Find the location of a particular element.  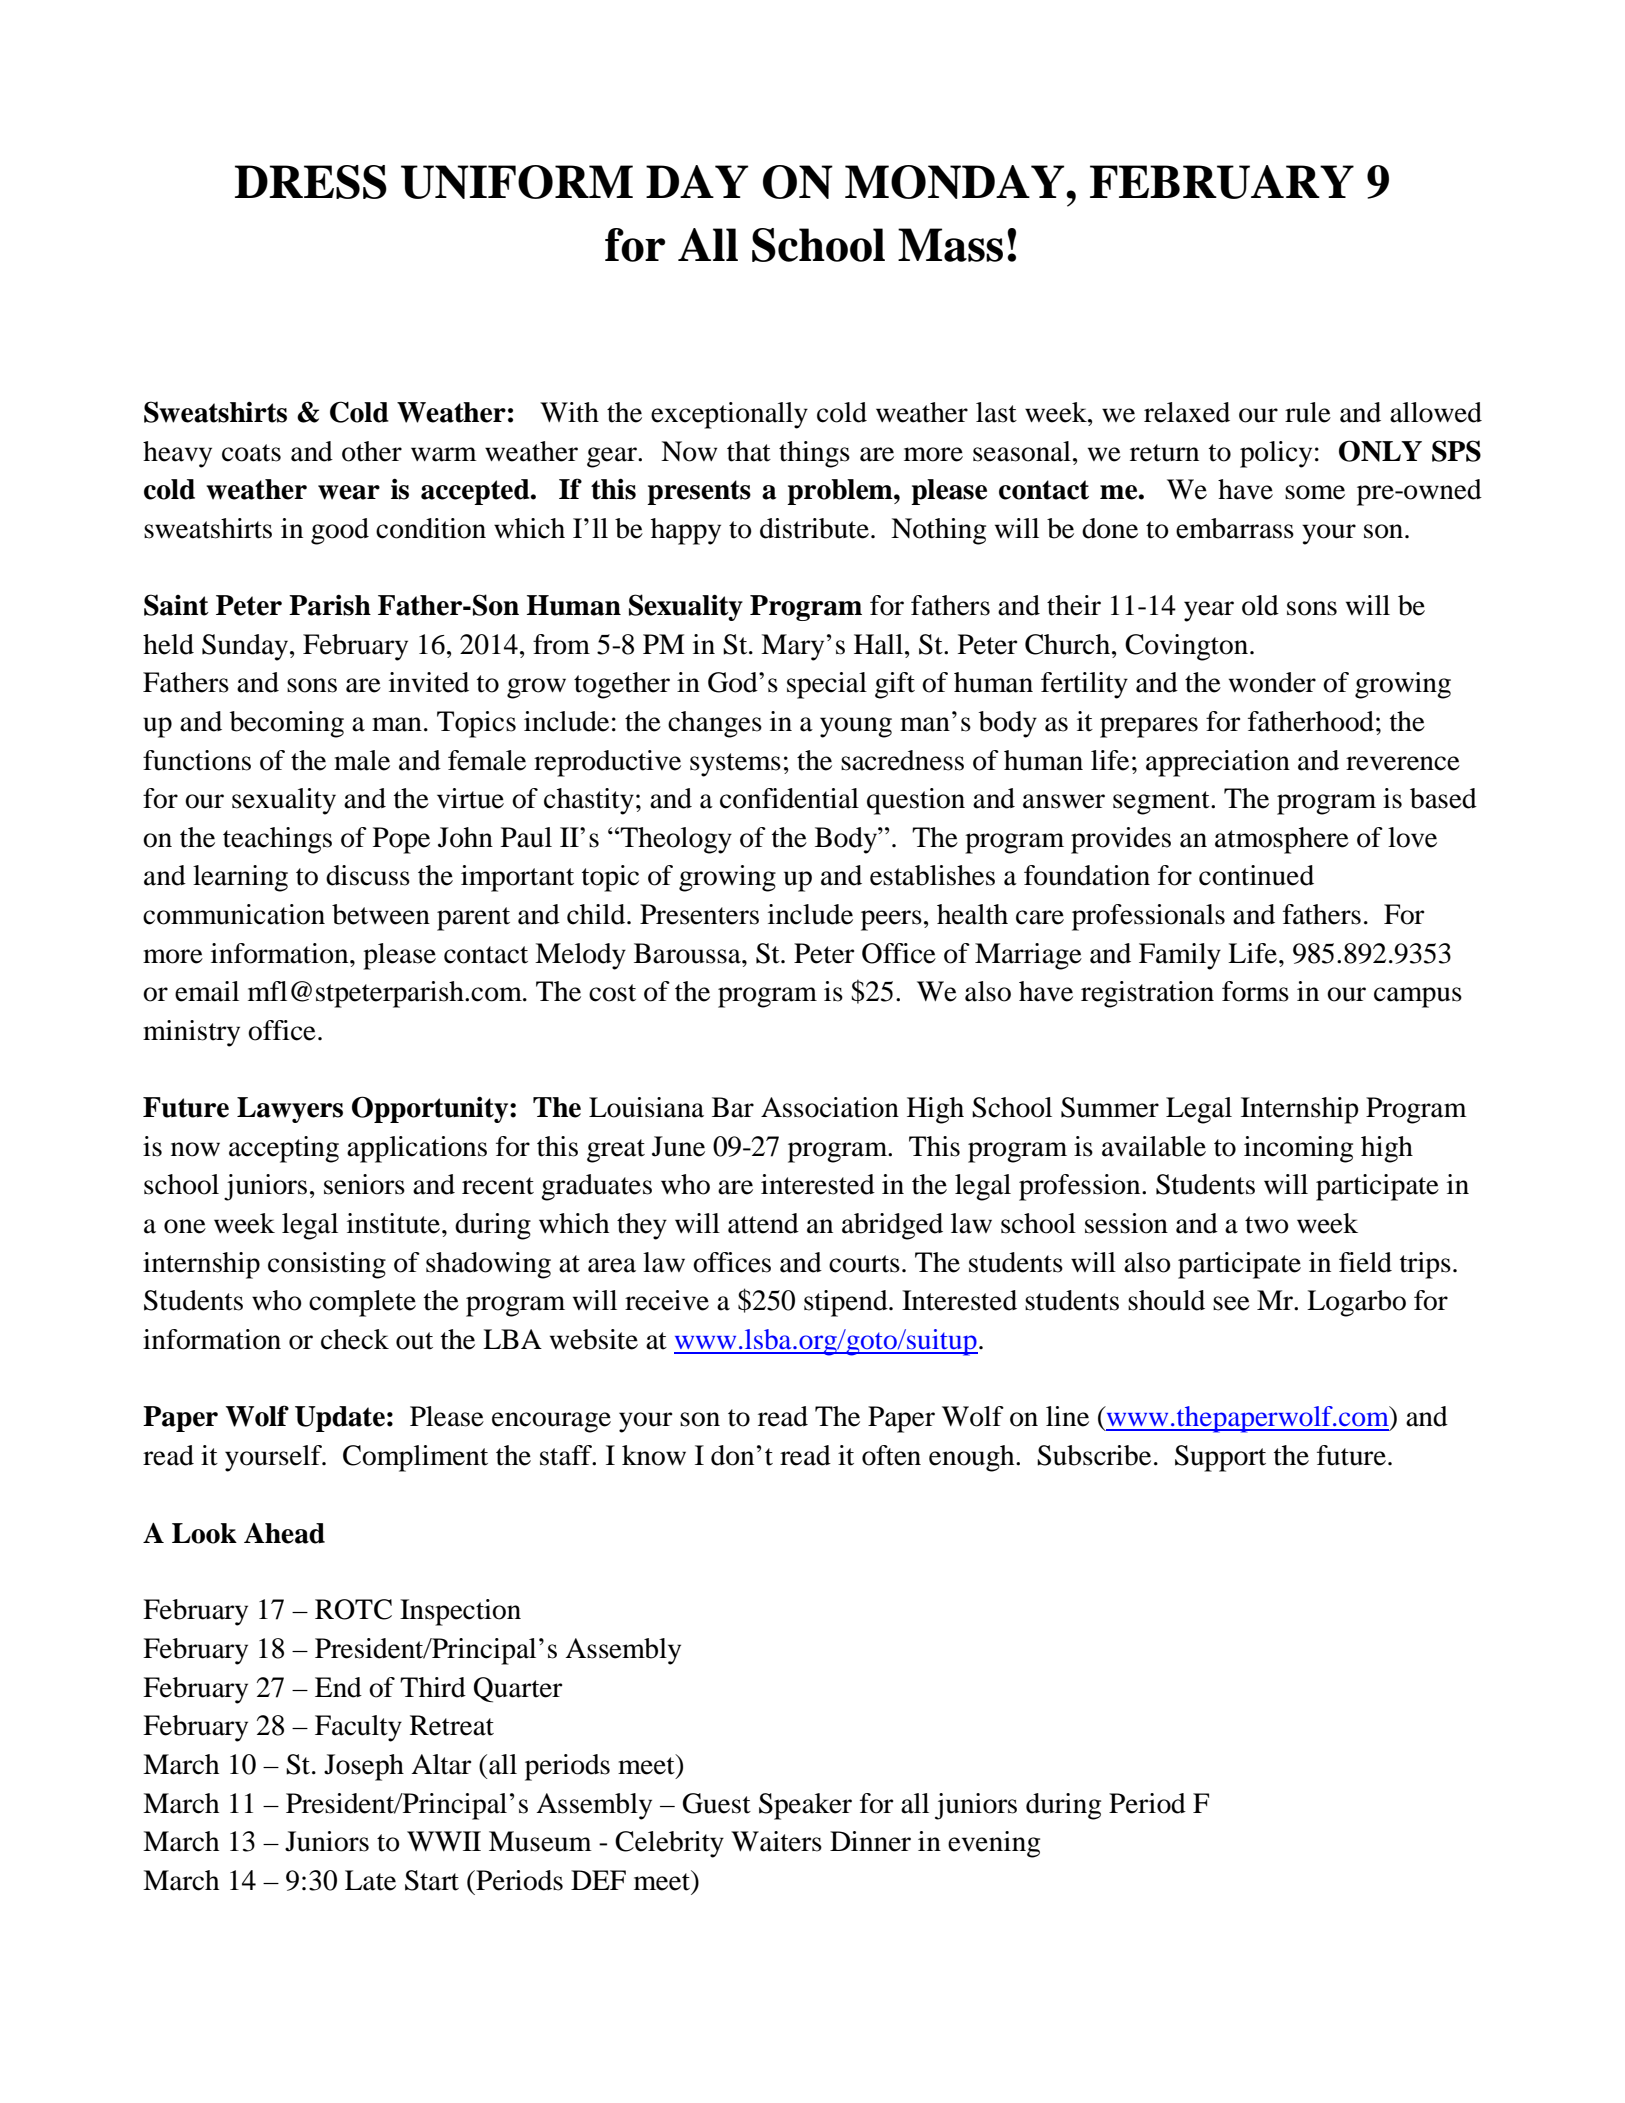

Lawyers is located at coordinates (290, 1110).
